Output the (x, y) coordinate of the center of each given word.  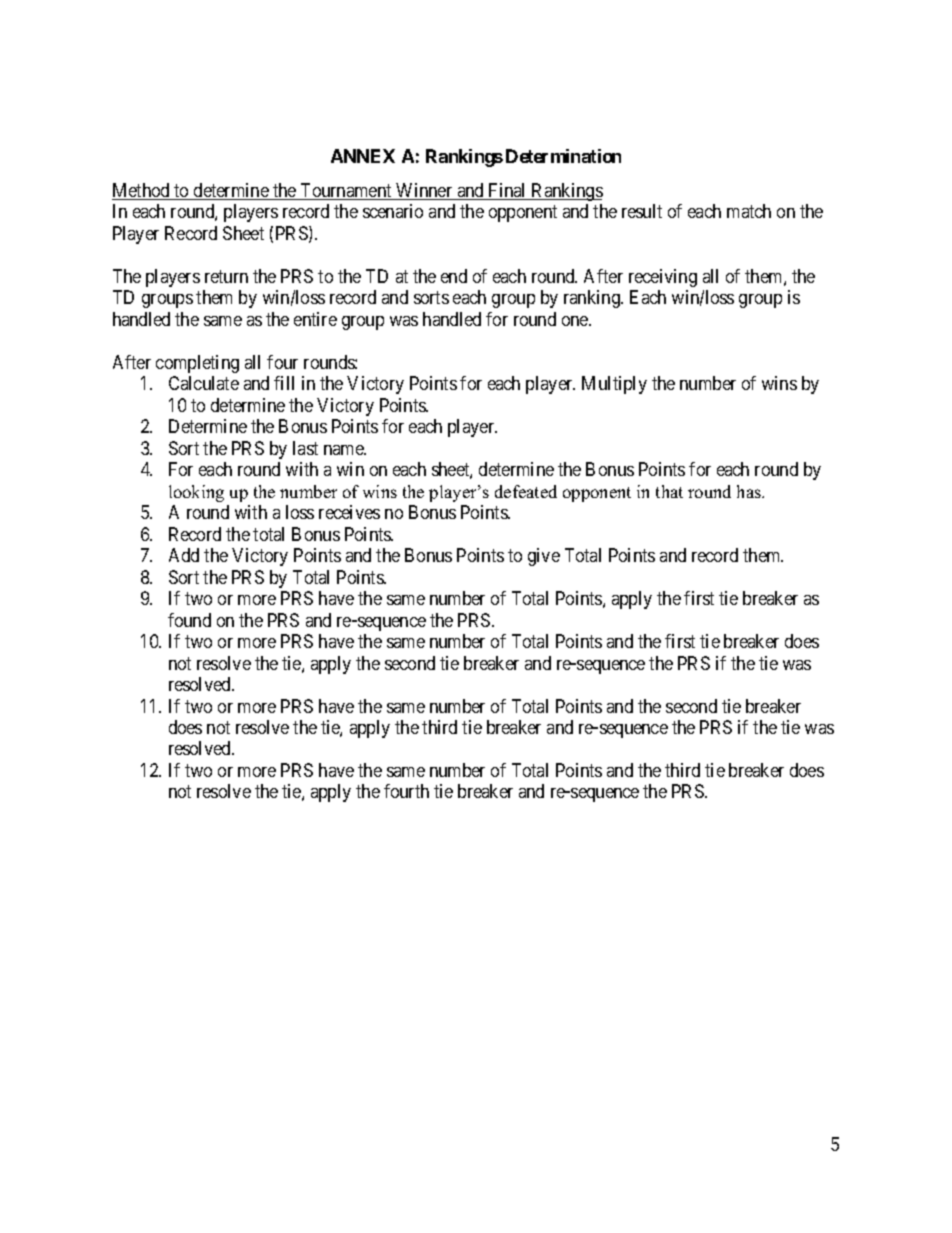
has (750, 491)
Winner (424, 191)
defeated (526, 491)
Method (142, 191)
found (189, 620)
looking (196, 493)
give (544, 557)
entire (315, 319)
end (454, 276)
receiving (663, 278)
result (642, 211)
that (669, 491)
